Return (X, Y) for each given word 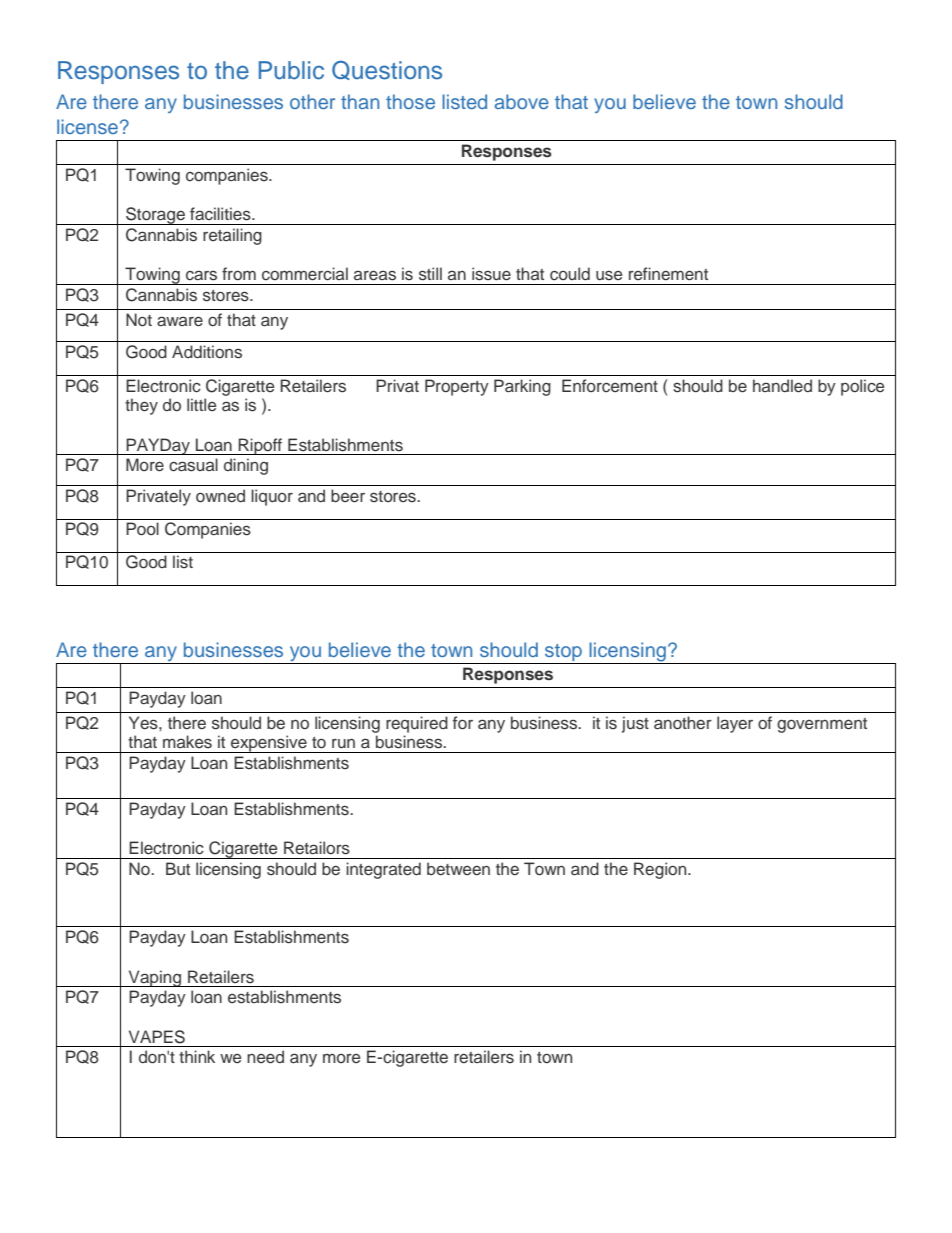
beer (348, 496)
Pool (142, 528)
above (522, 101)
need (265, 1057)
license (87, 126)
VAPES (157, 1037)
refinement (668, 274)
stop (564, 654)
